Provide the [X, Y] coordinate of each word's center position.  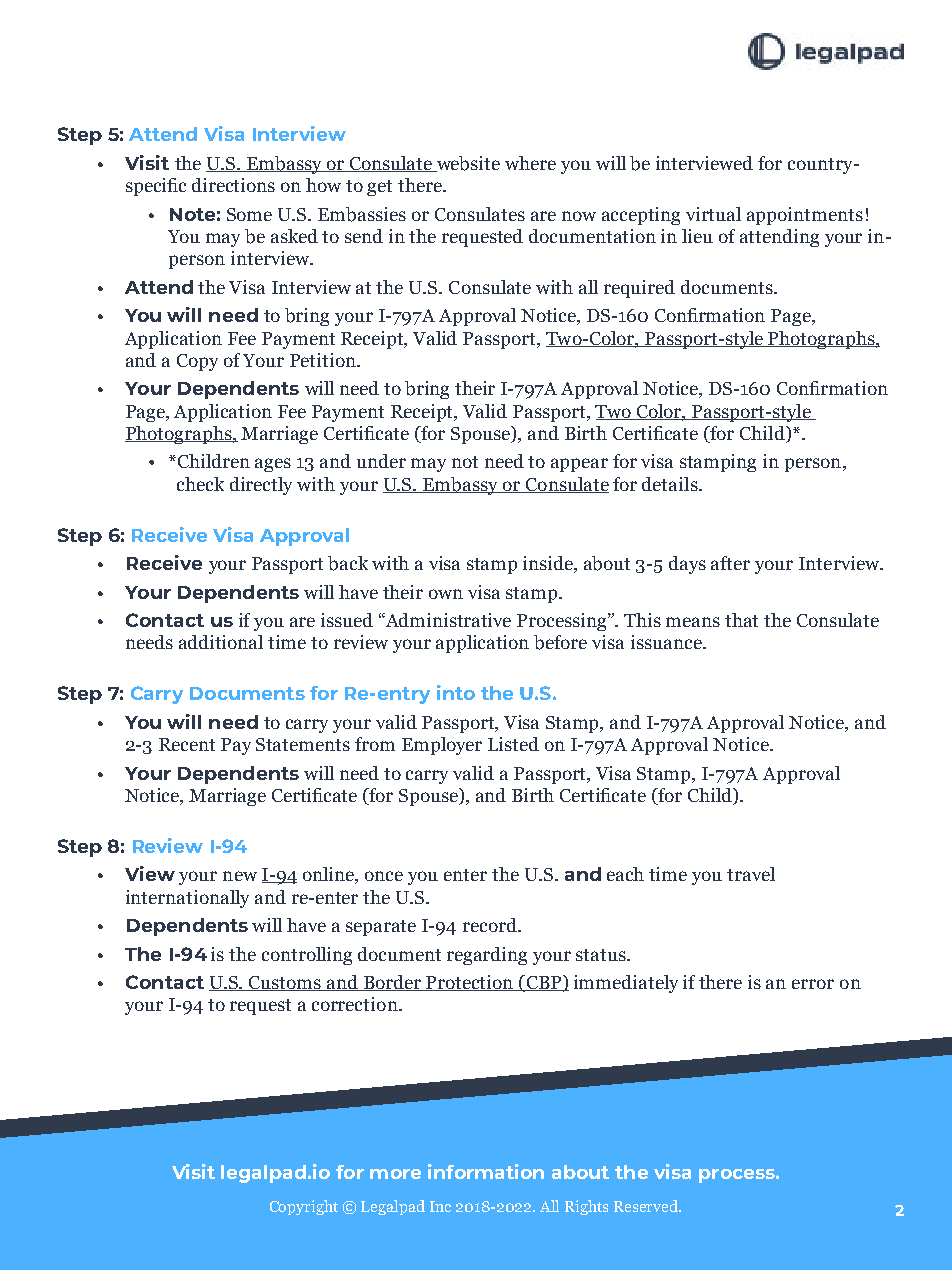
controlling [307, 956]
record [491, 925]
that [741, 620]
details [671, 484]
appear [579, 465]
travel [751, 874]
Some [249, 214]
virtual [713, 214]
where [530, 163]
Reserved [647, 1206]
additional [221, 642]
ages [273, 465]
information [486, 1171]
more [395, 1174]
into [456, 692]
